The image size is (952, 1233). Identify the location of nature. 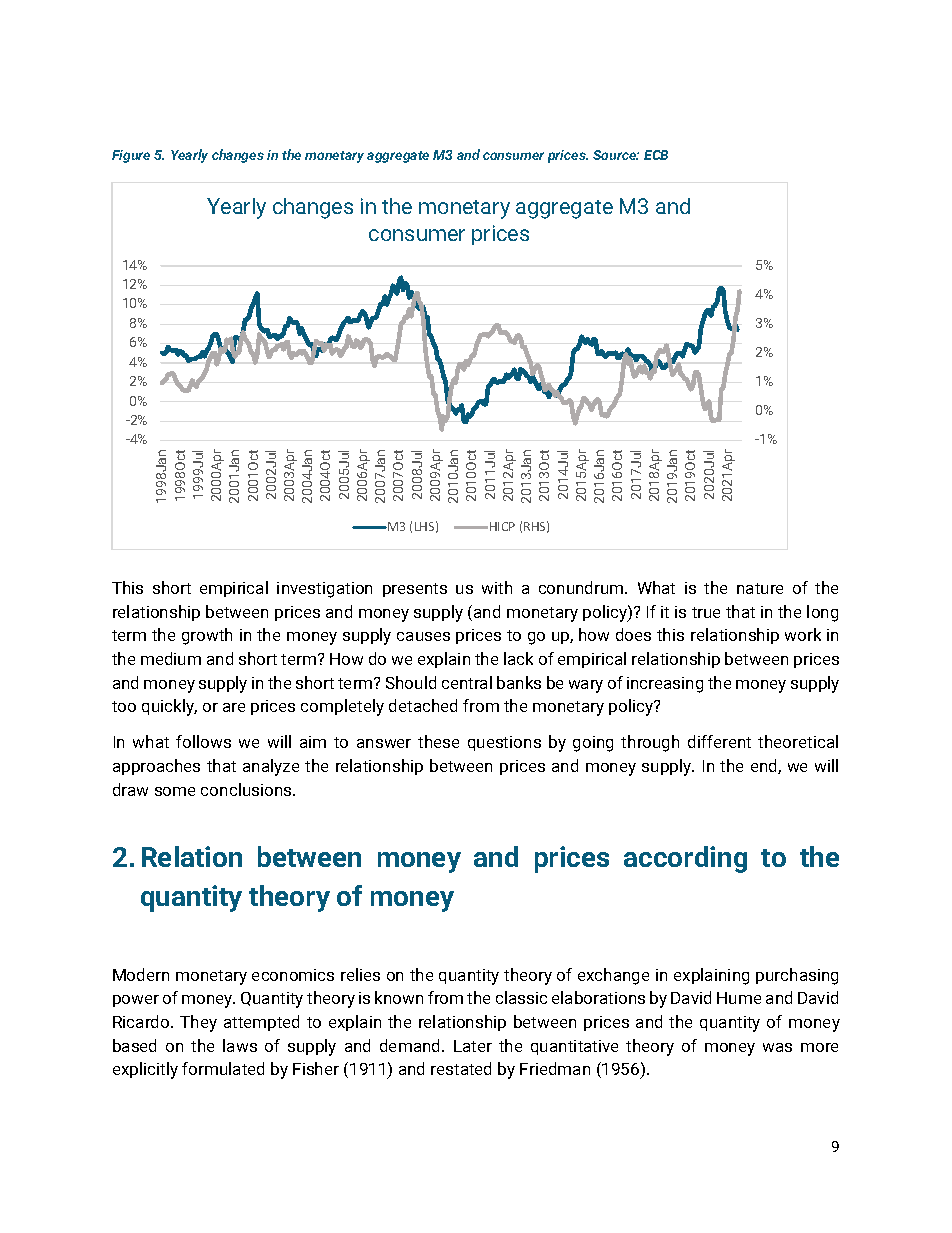
(760, 588).
